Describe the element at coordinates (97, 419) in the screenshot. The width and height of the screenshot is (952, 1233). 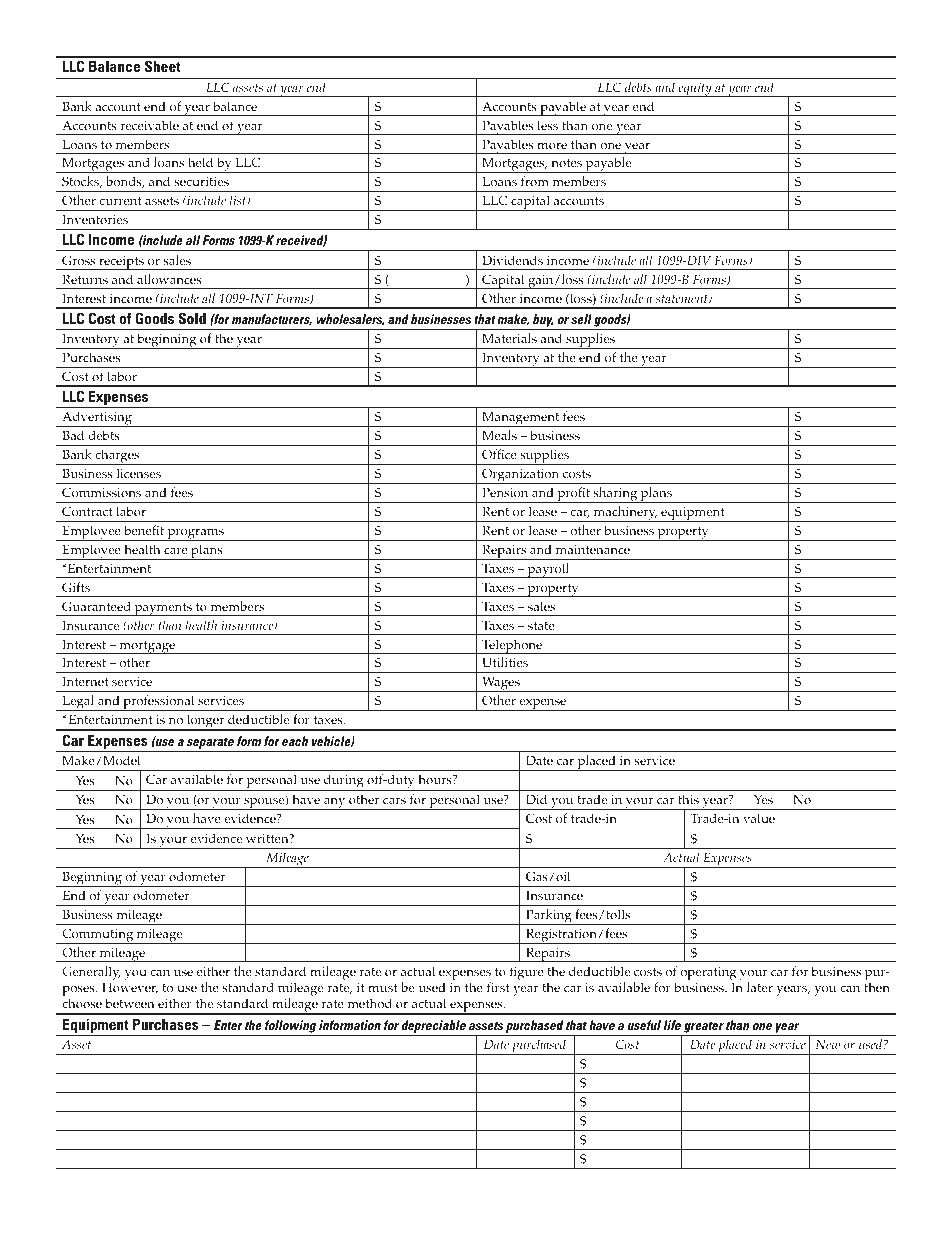
I see `Advertising` at that location.
